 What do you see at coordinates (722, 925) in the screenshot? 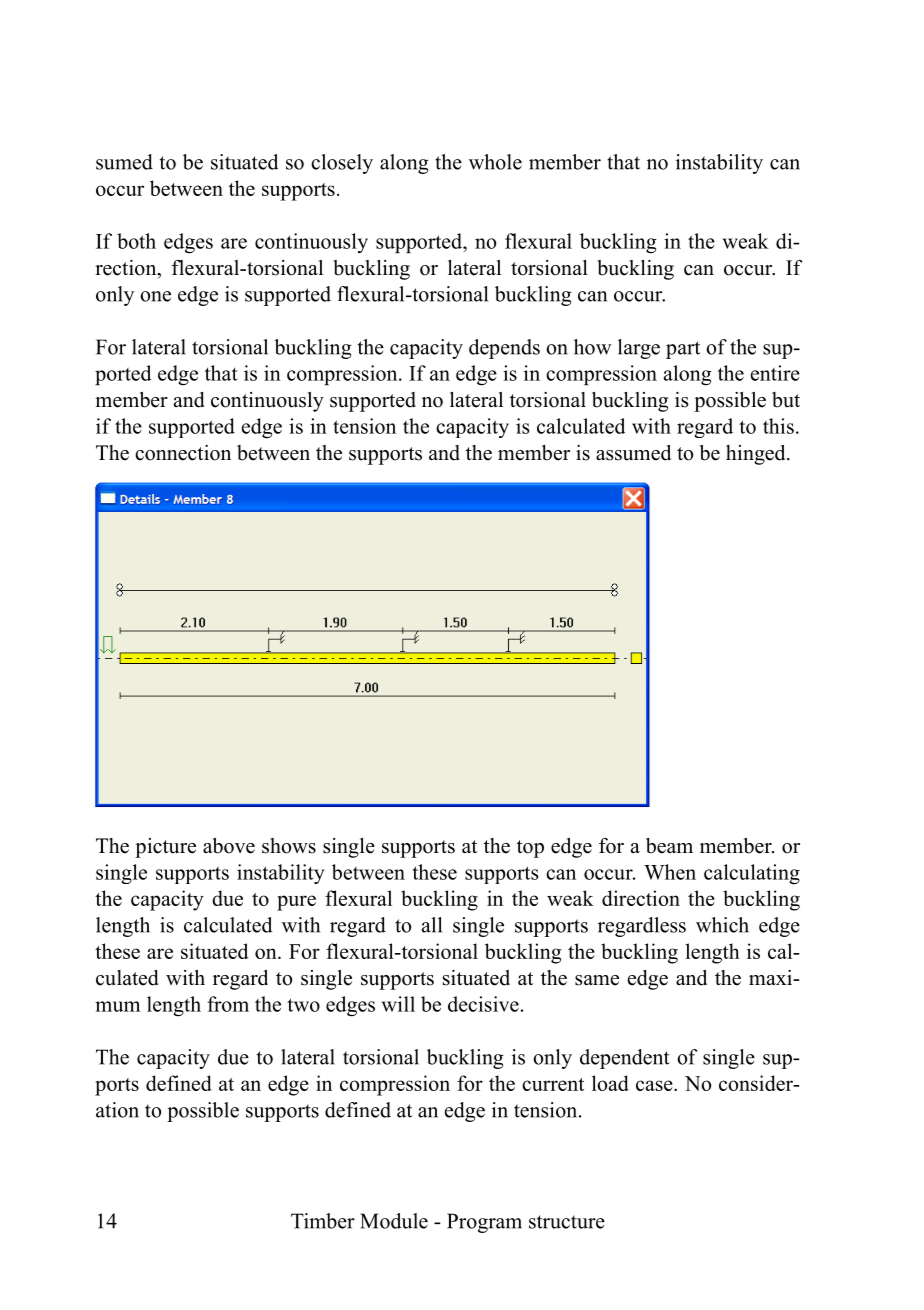
I see `which` at bounding box center [722, 925].
